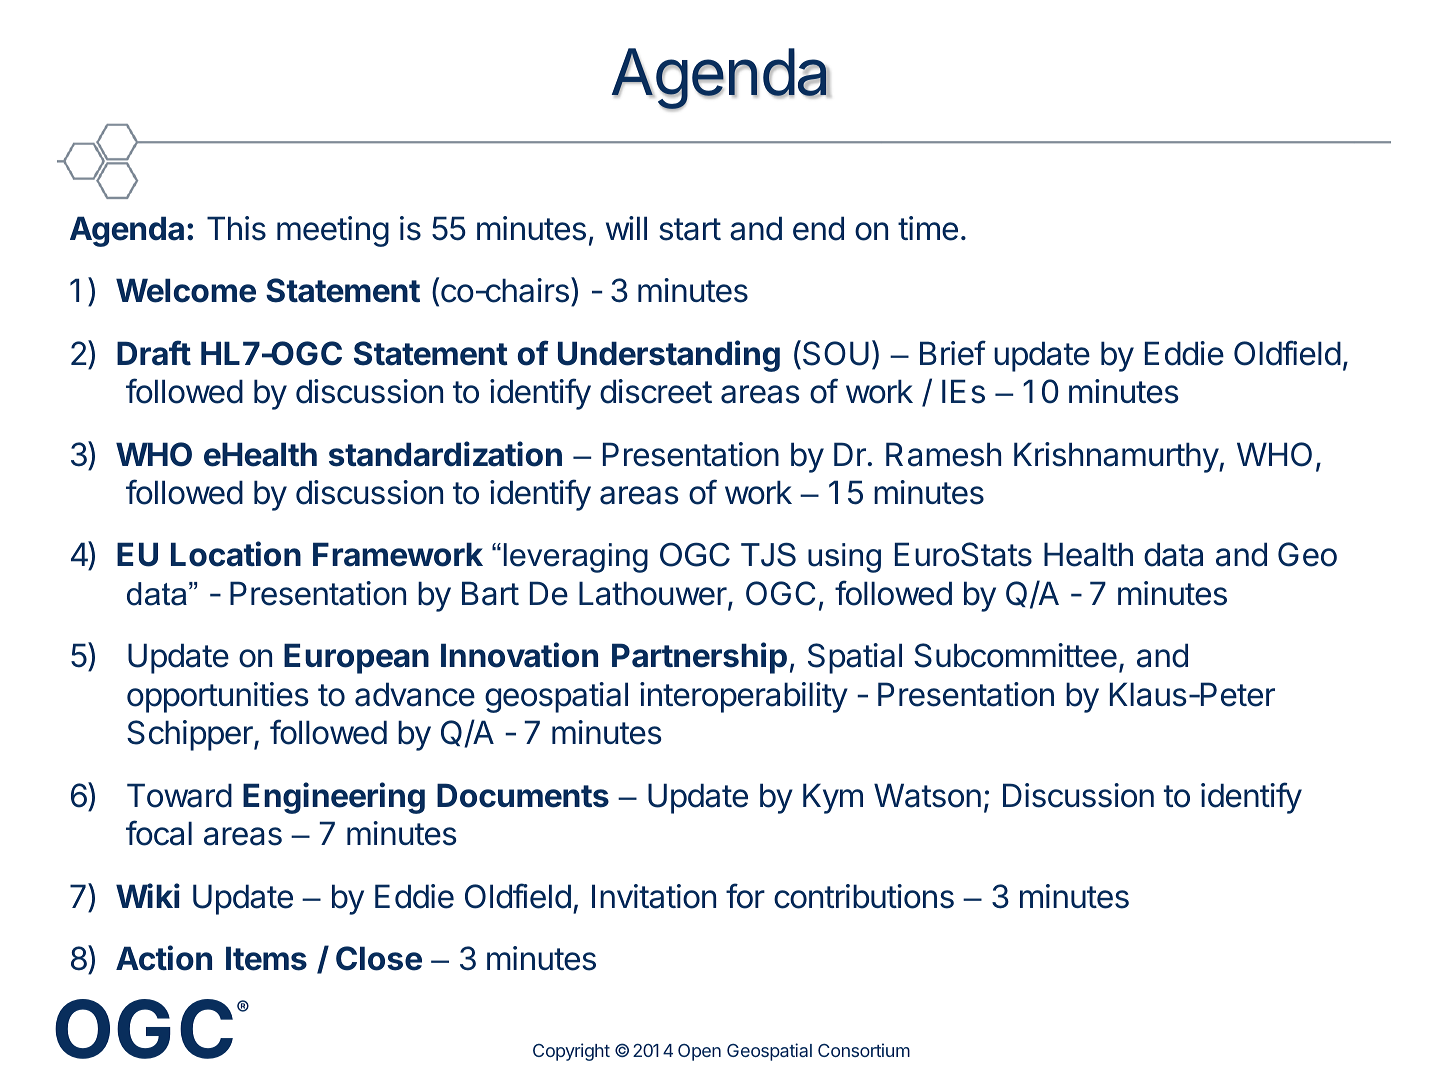 The image size is (1442, 1081). Describe the element at coordinates (844, 558) in the screenshot. I see `using` at that location.
